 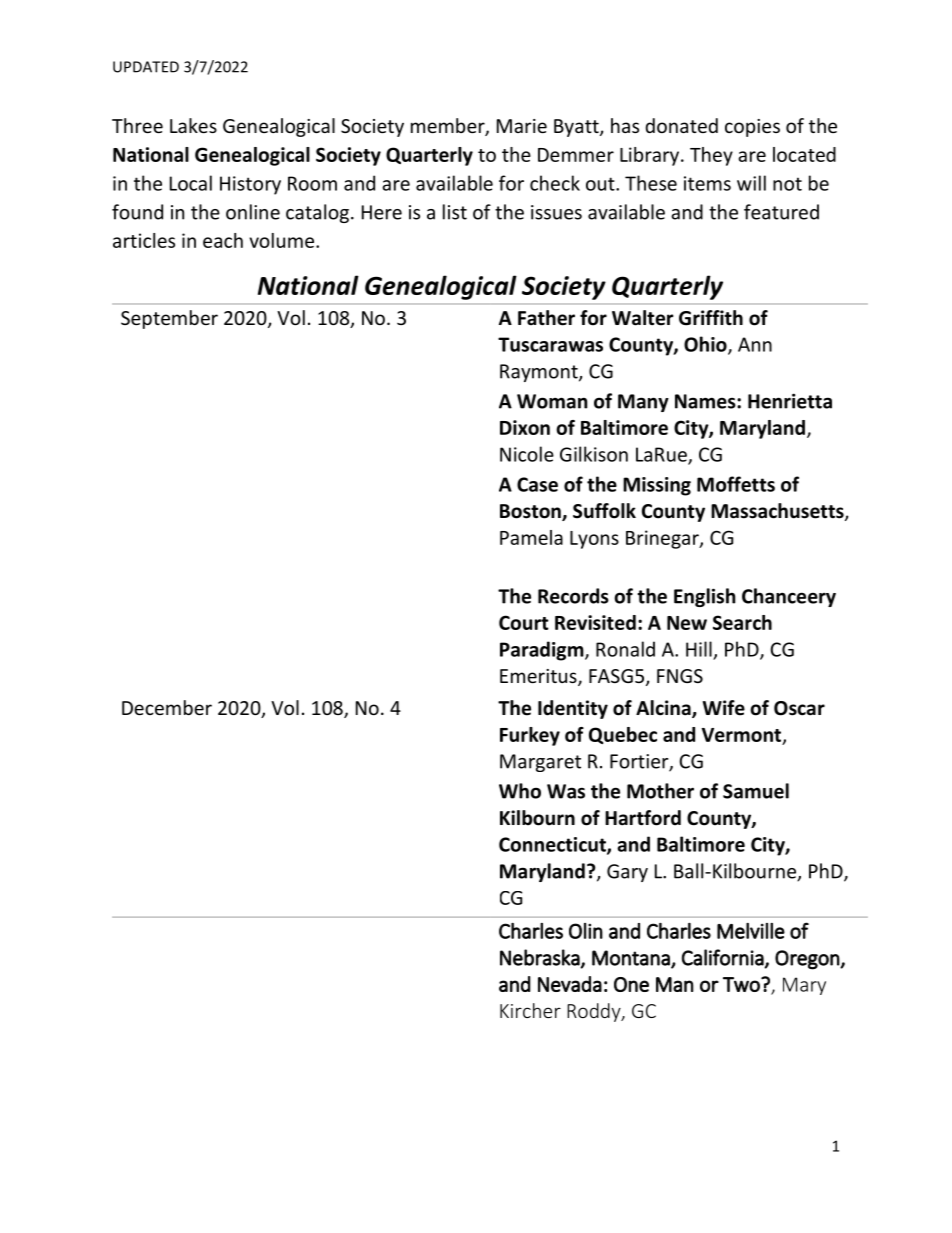 I want to click on Marie, so click(x=522, y=126).
